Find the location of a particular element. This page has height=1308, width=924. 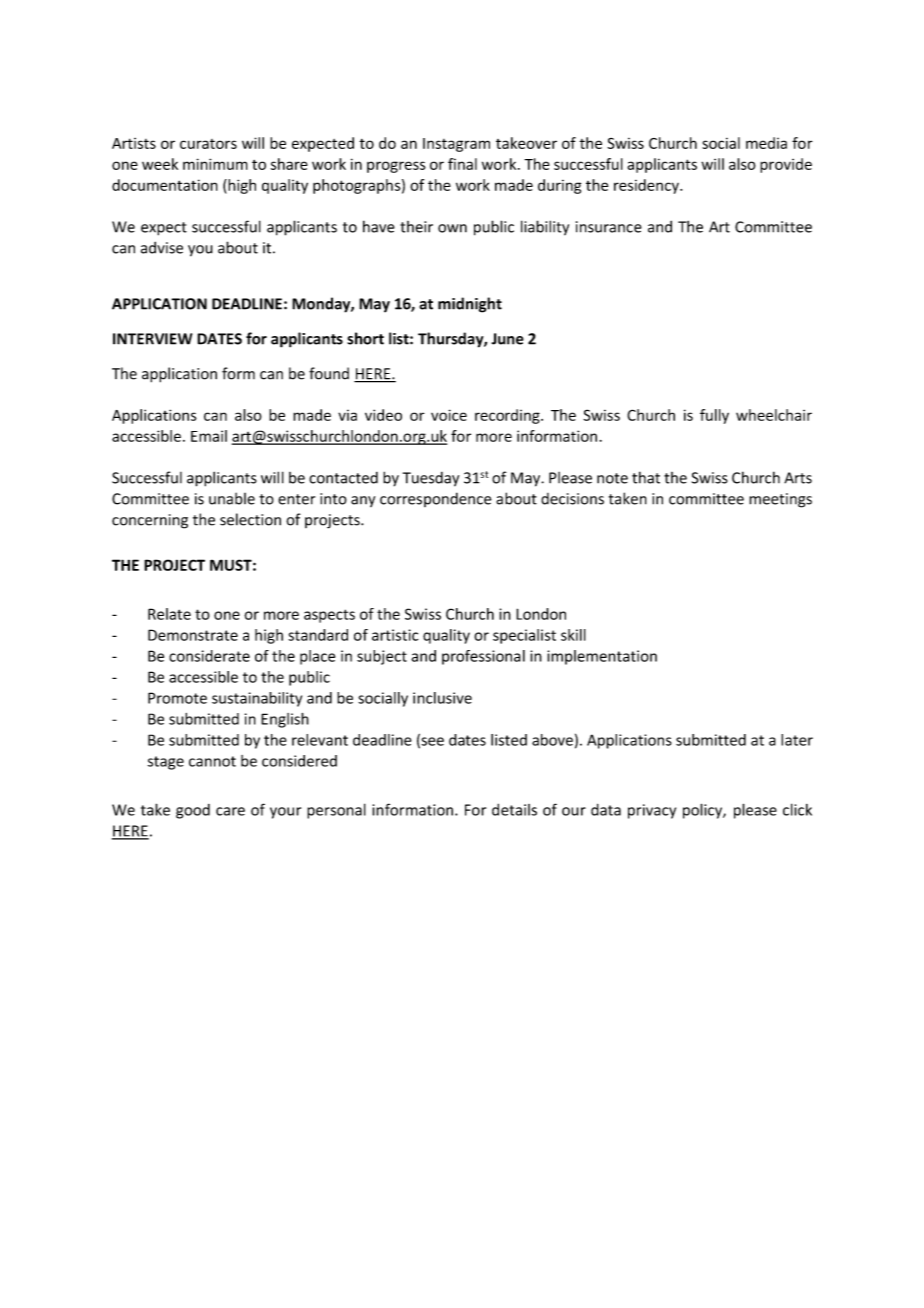

final is located at coordinates (462, 164).
